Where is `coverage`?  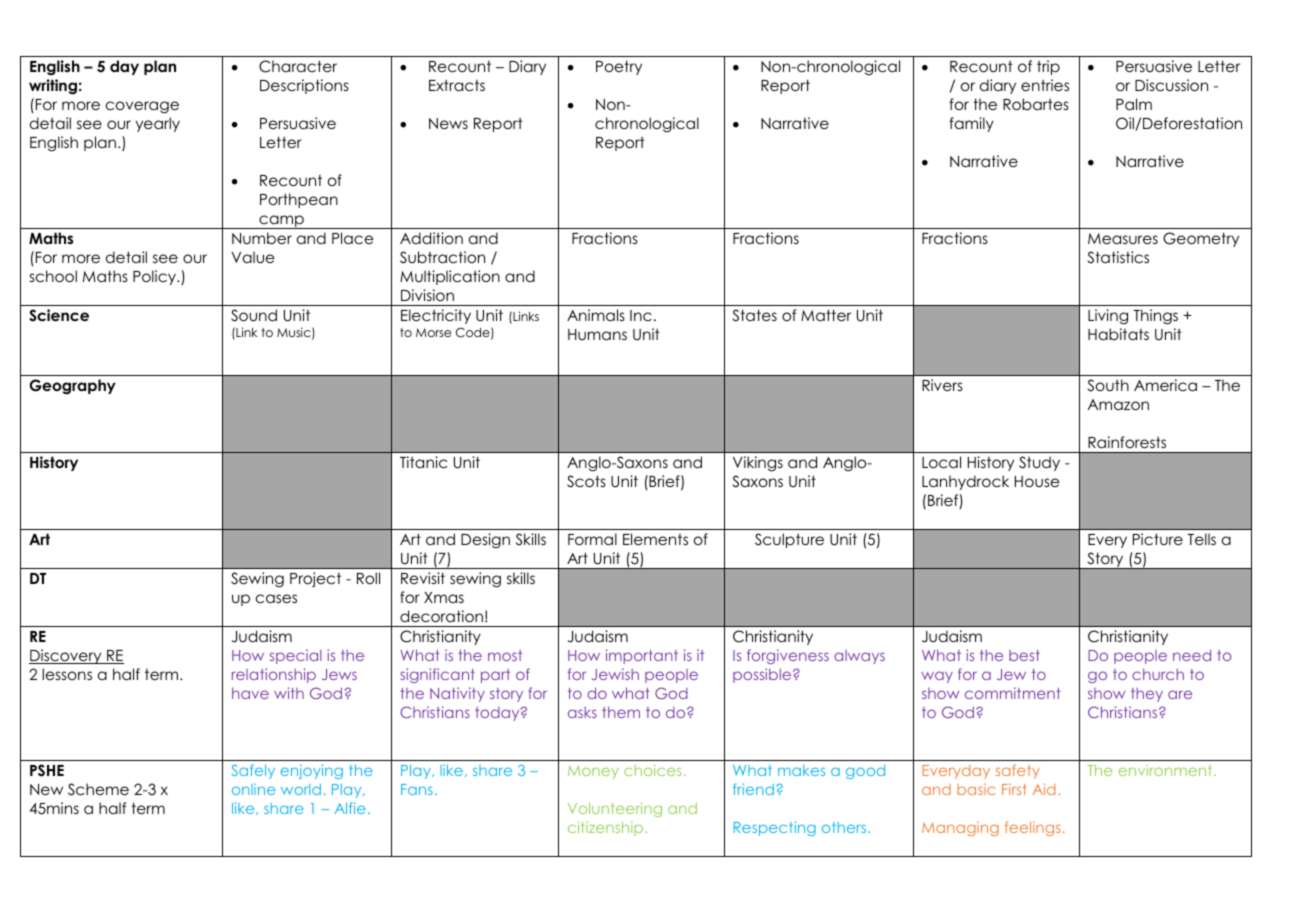
coverage is located at coordinates (142, 107).
